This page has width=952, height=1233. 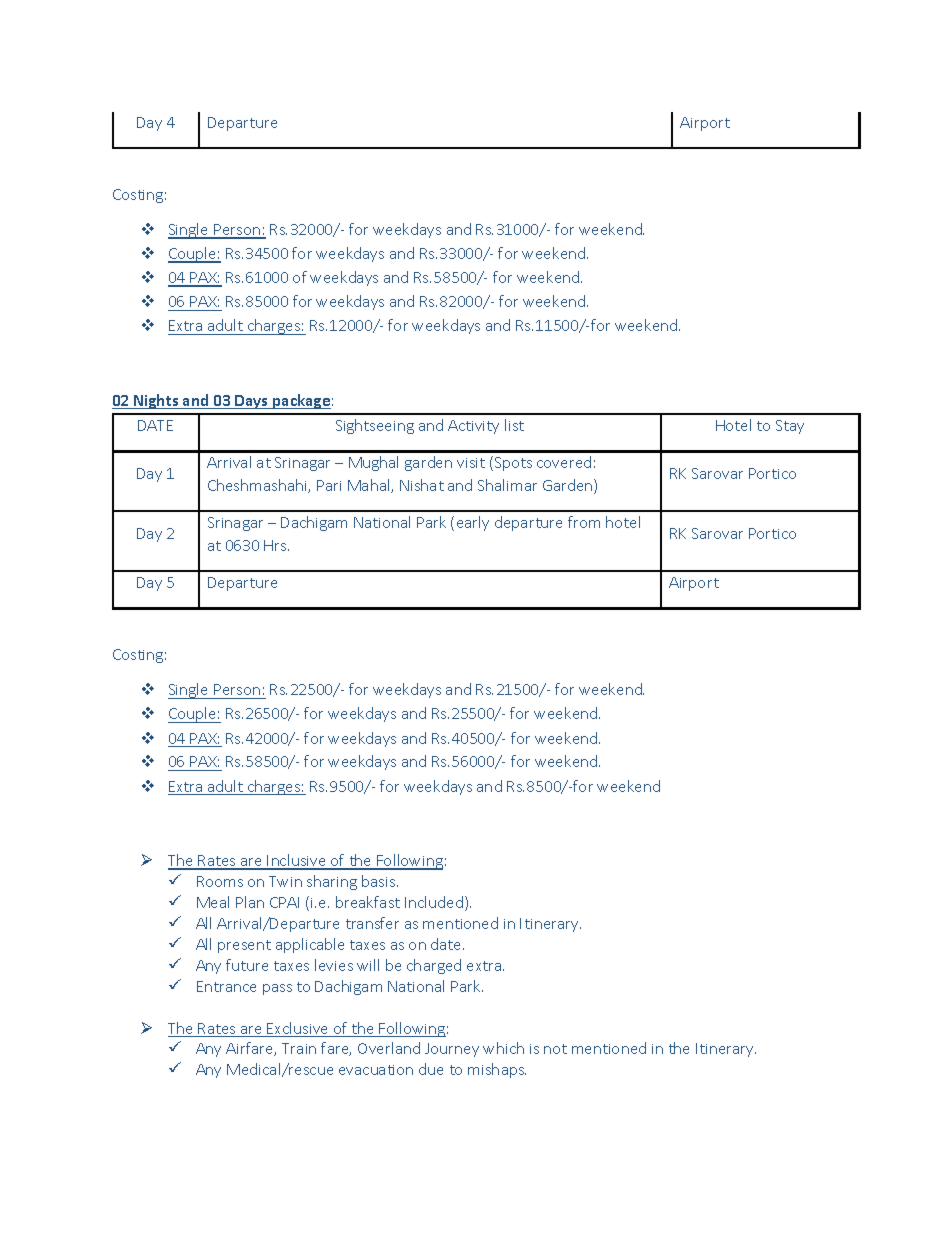 I want to click on Activity, so click(x=473, y=427).
